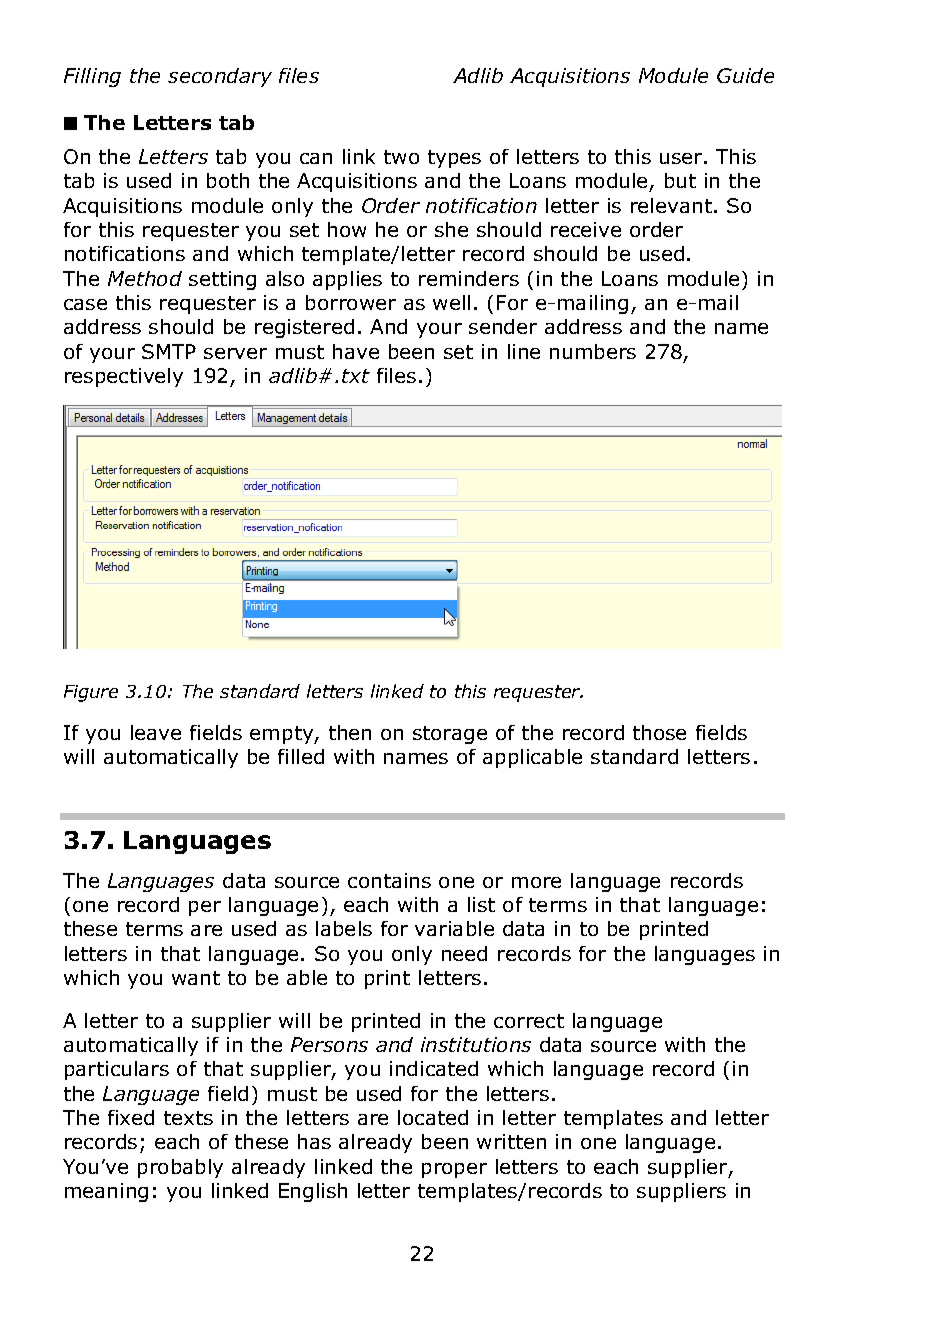 The width and height of the page is (940, 1329). I want to click on two, so click(401, 157).
